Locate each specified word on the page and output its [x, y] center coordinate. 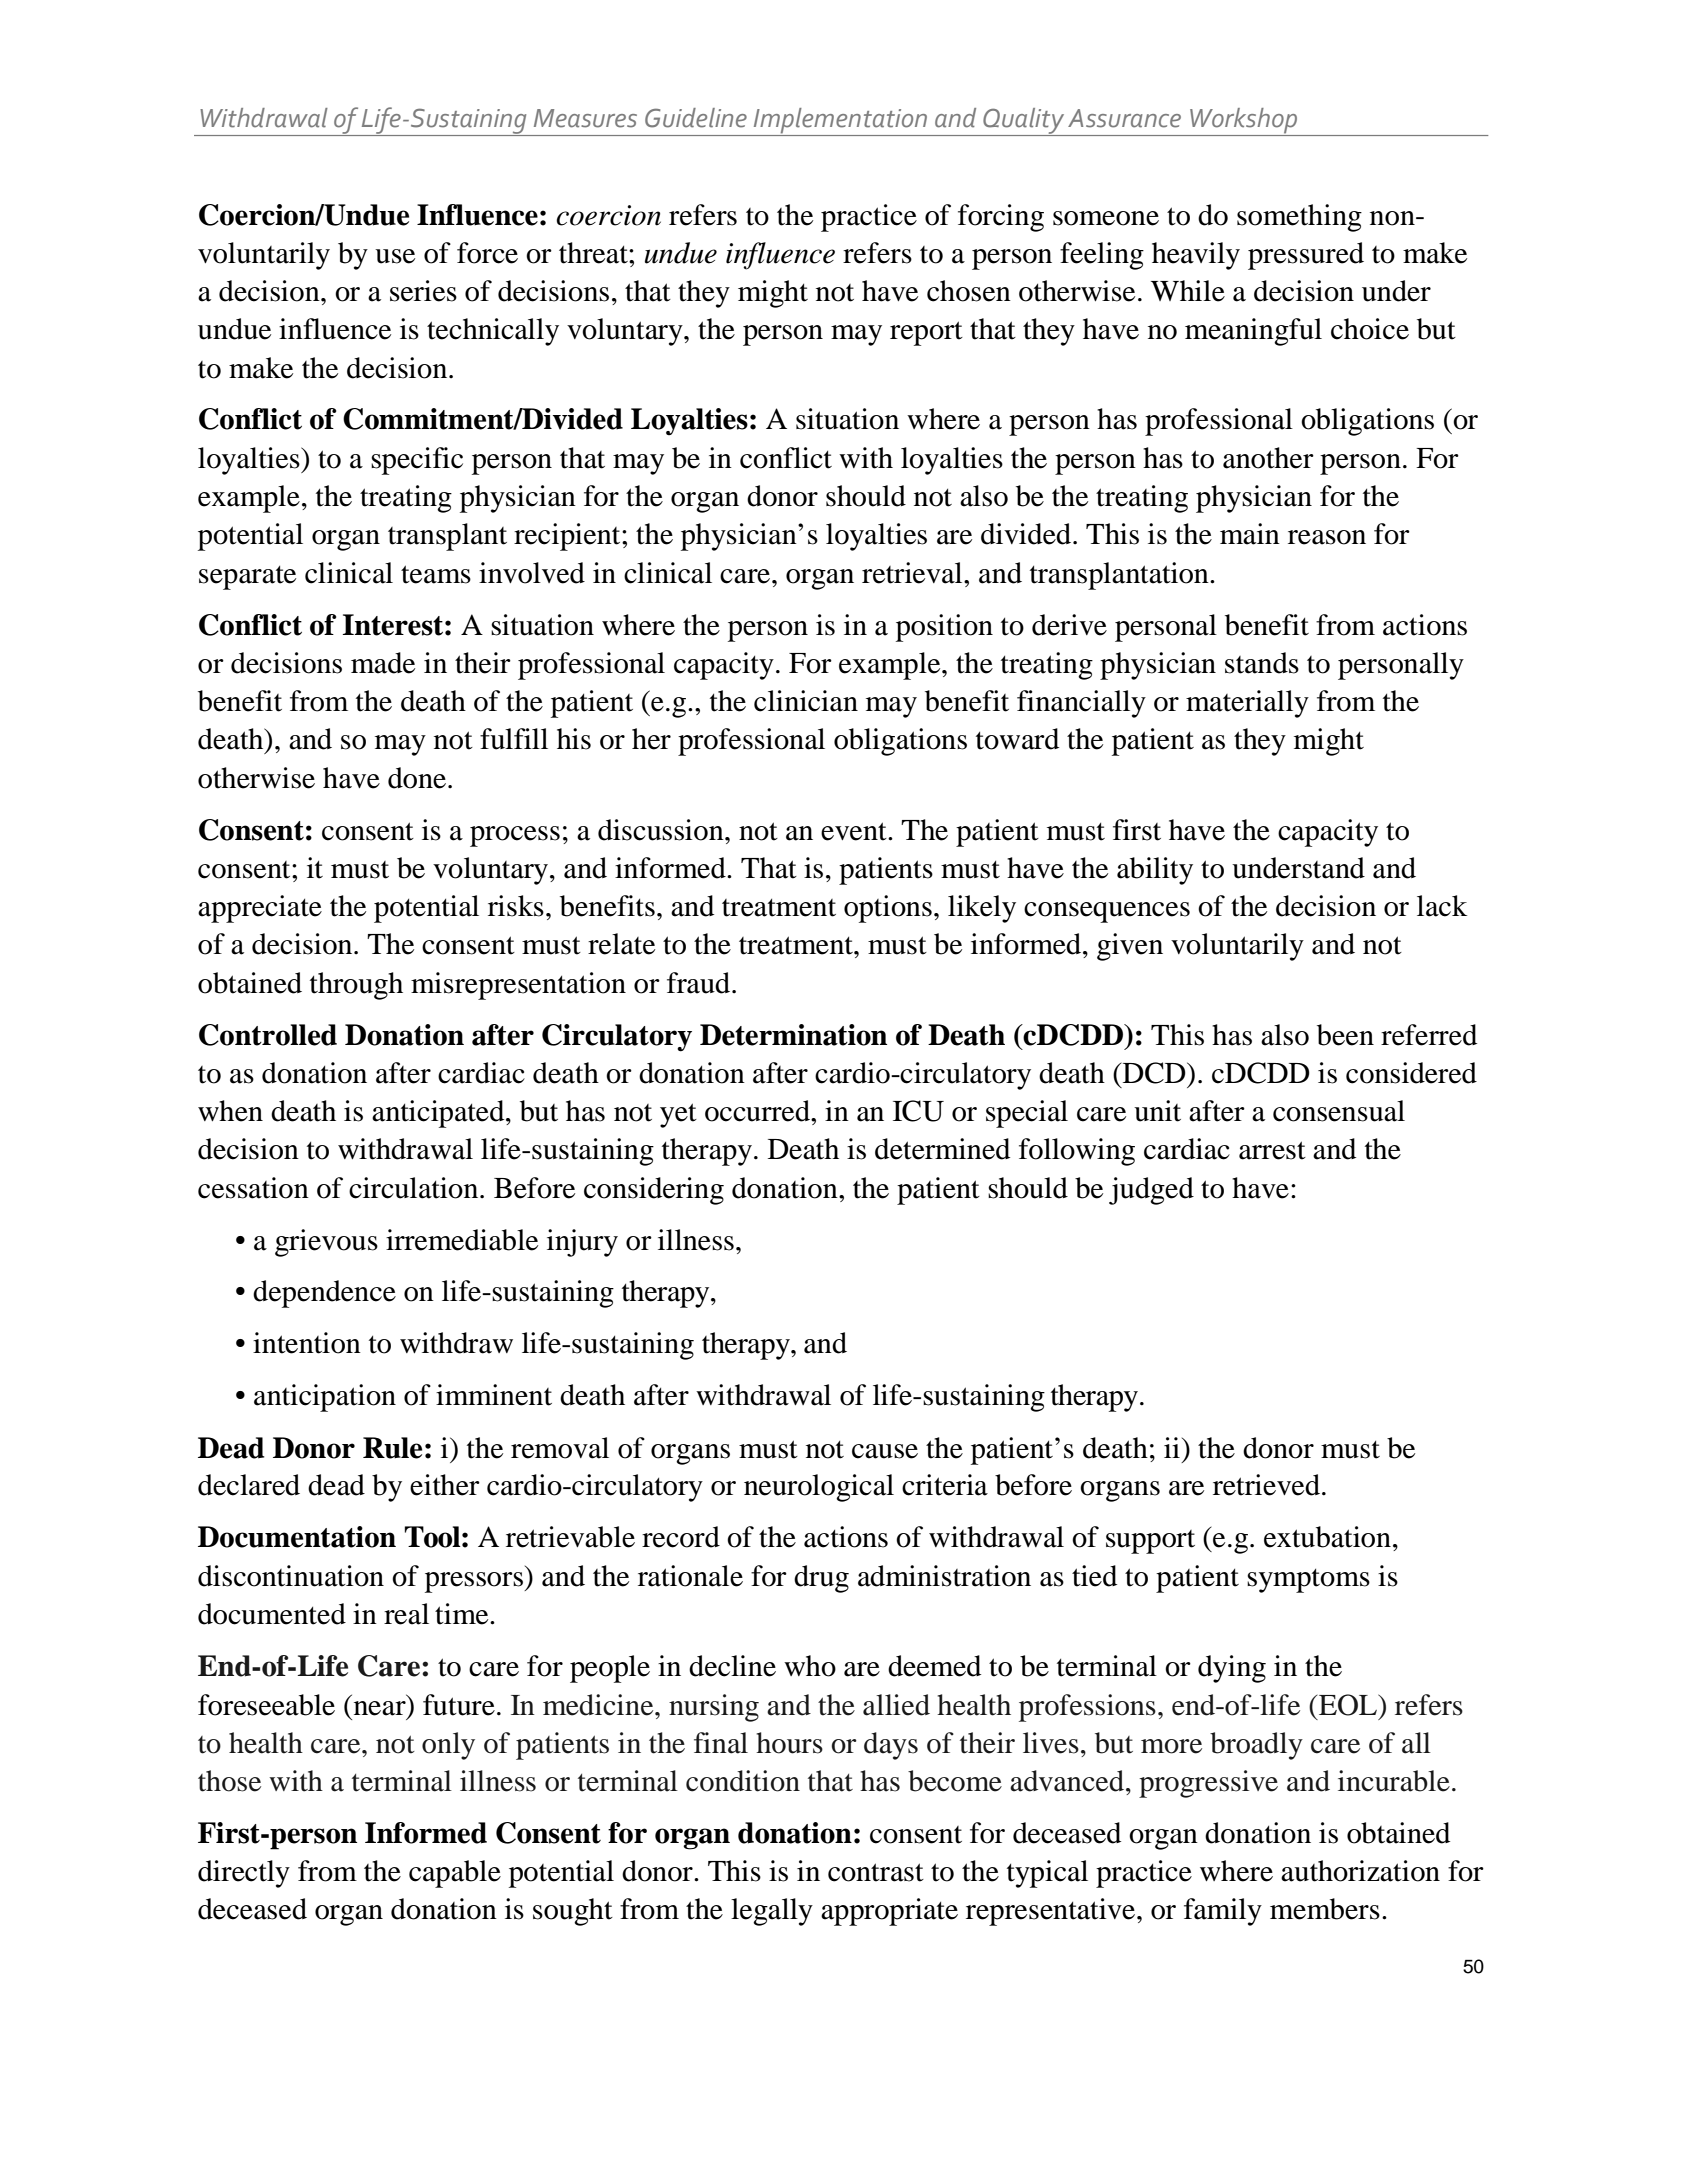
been [1345, 1035]
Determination [793, 1035]
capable [455, 1874]
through [356, 986]
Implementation [840, 120]
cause [885, 1451]
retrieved [1268, 1485]
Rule [392, 1448]
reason [1327, 537]
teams [436, 574]
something [1299, 218]
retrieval [913, 573]
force [487, 253]
